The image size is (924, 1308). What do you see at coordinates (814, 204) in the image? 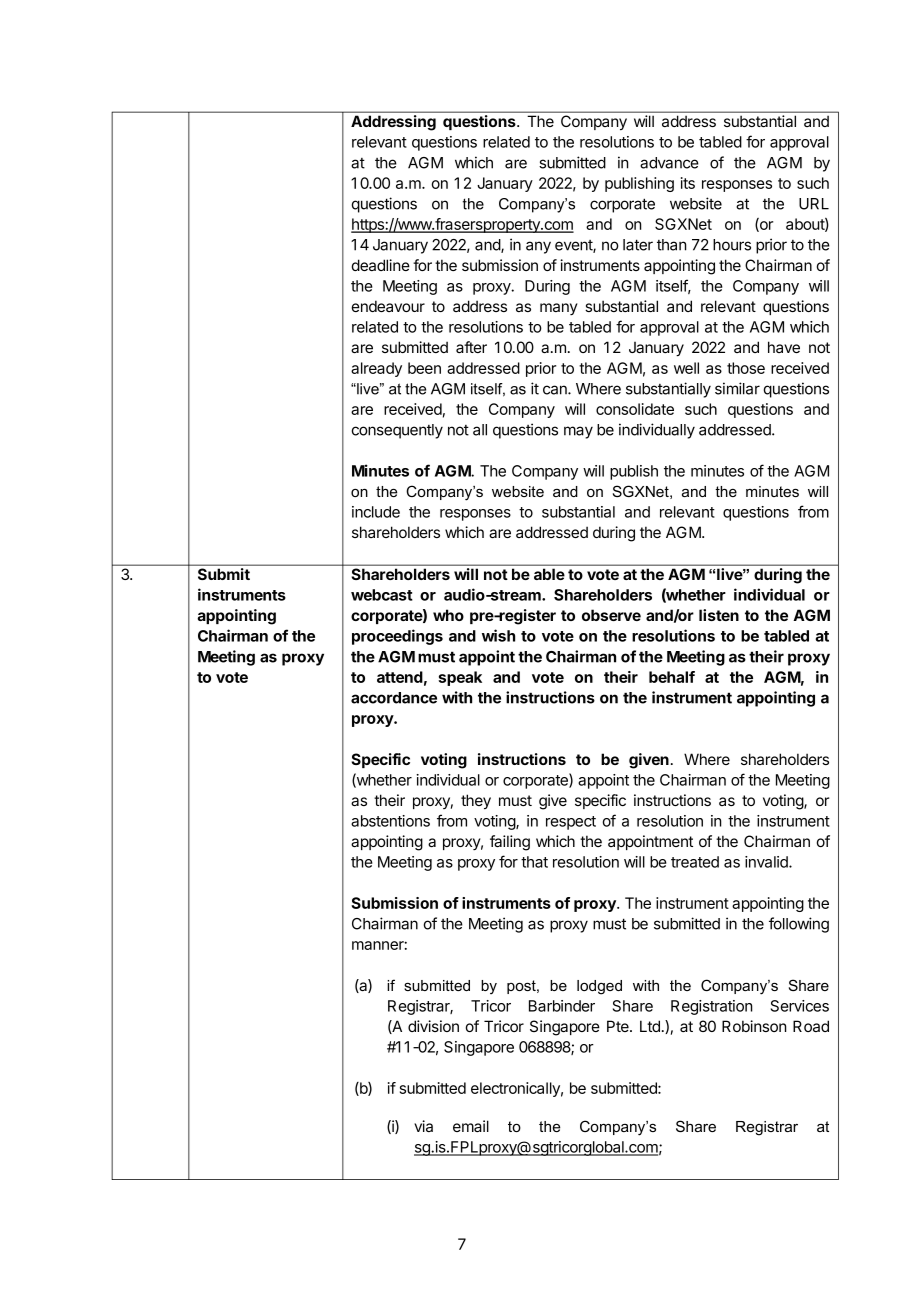
I see `URL` at bounding box center [814, 204].
